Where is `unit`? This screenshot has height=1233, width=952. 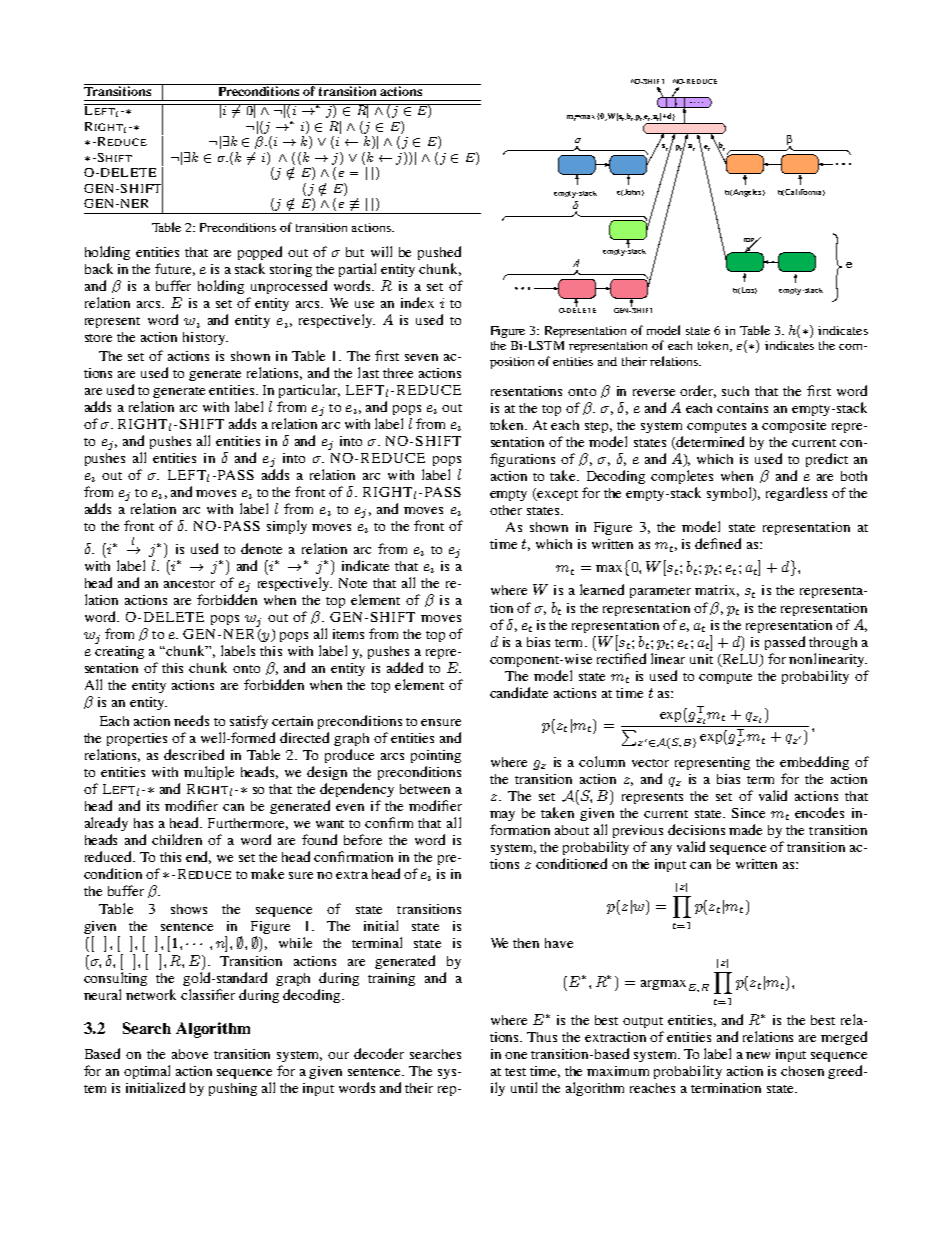
unit is located at coordinates (701, 659).
